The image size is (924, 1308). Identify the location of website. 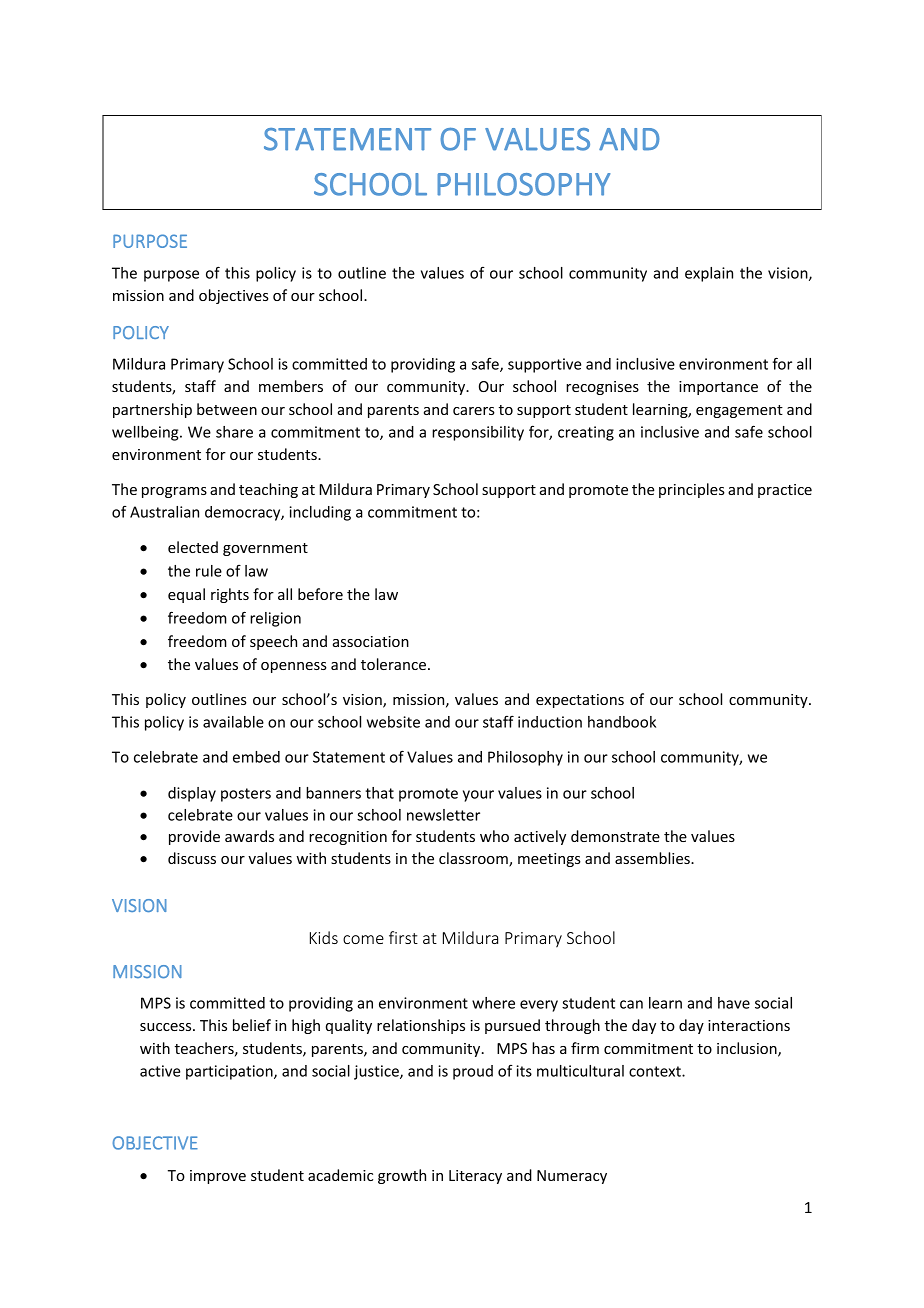
(393, 722).
